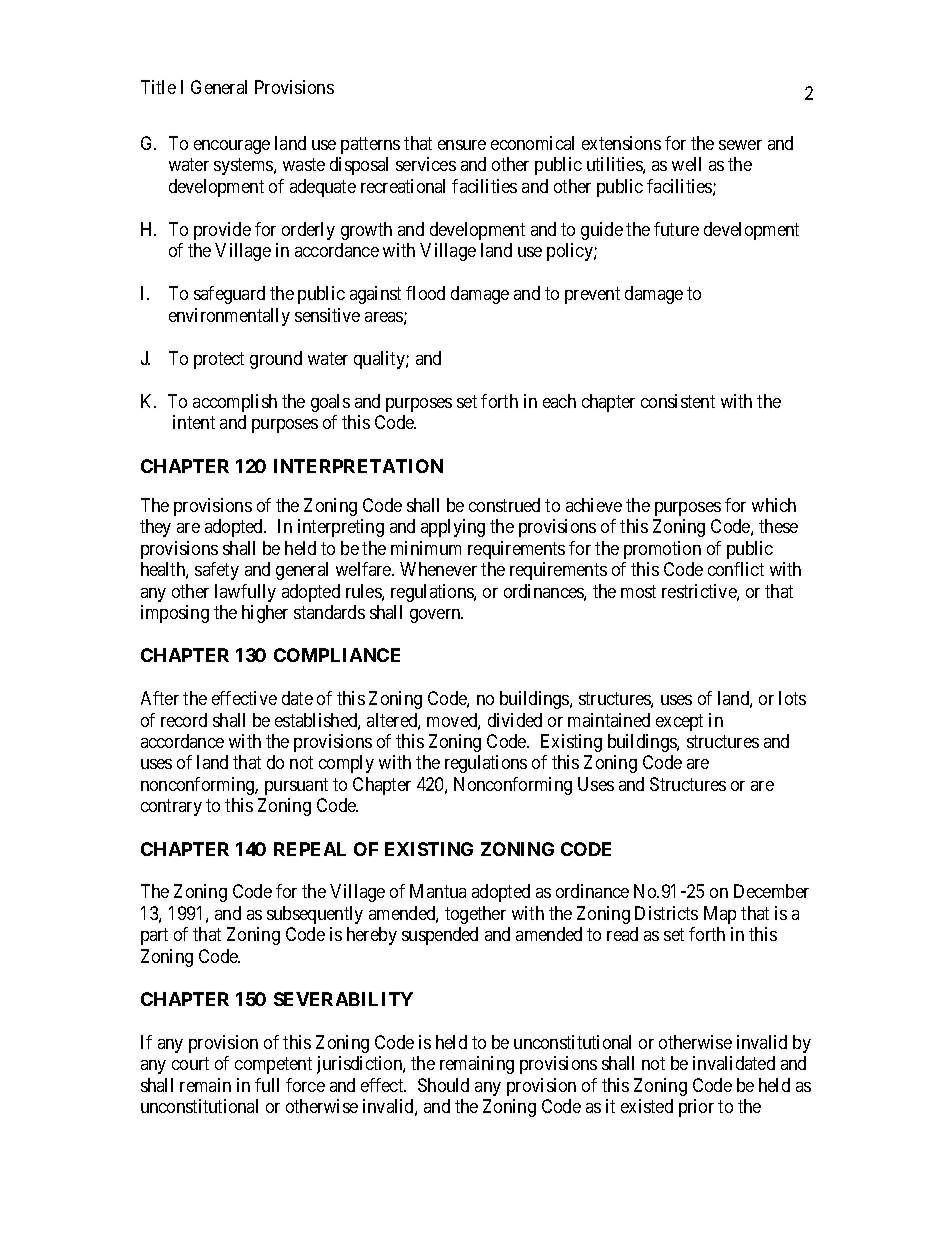  What do you see at coordinates (443, 1085) in the screenshot?
I see `Should` at bounding box center [443, 1085].
